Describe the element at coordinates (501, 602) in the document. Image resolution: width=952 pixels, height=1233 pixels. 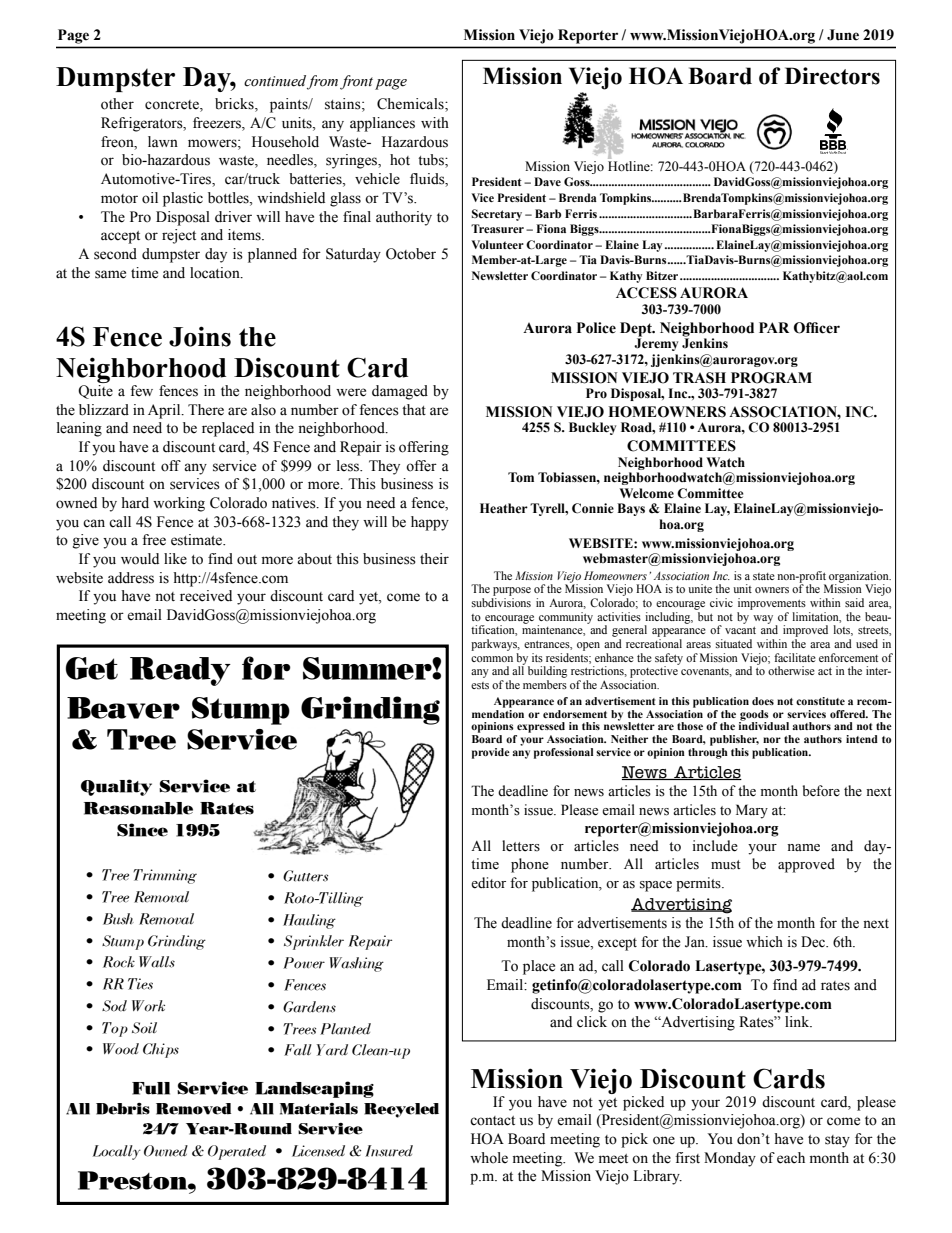
I see `subdivisions` at that location.
